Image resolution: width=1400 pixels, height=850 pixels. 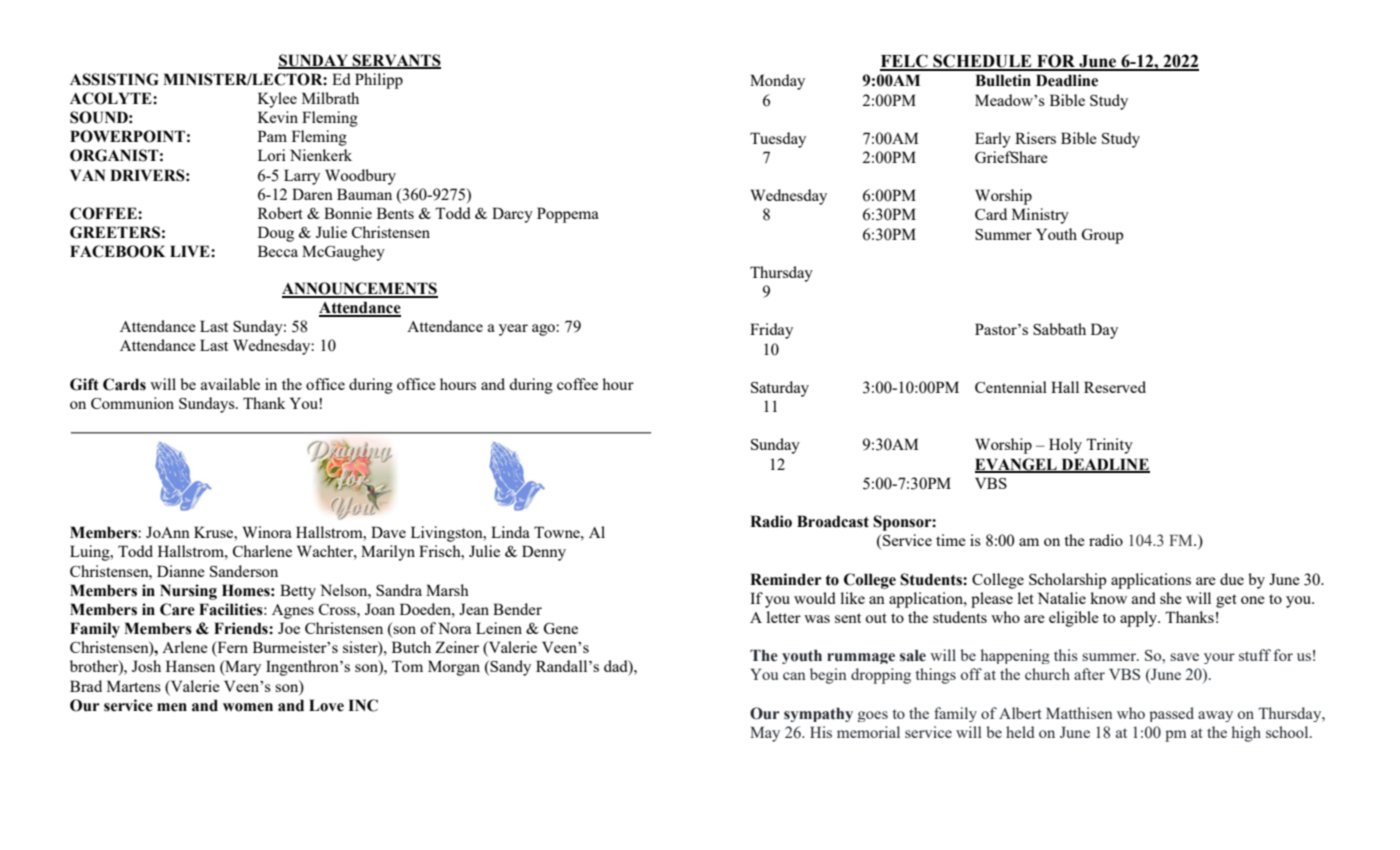 I want to click on Nursing, so click(x=188, y=592).
